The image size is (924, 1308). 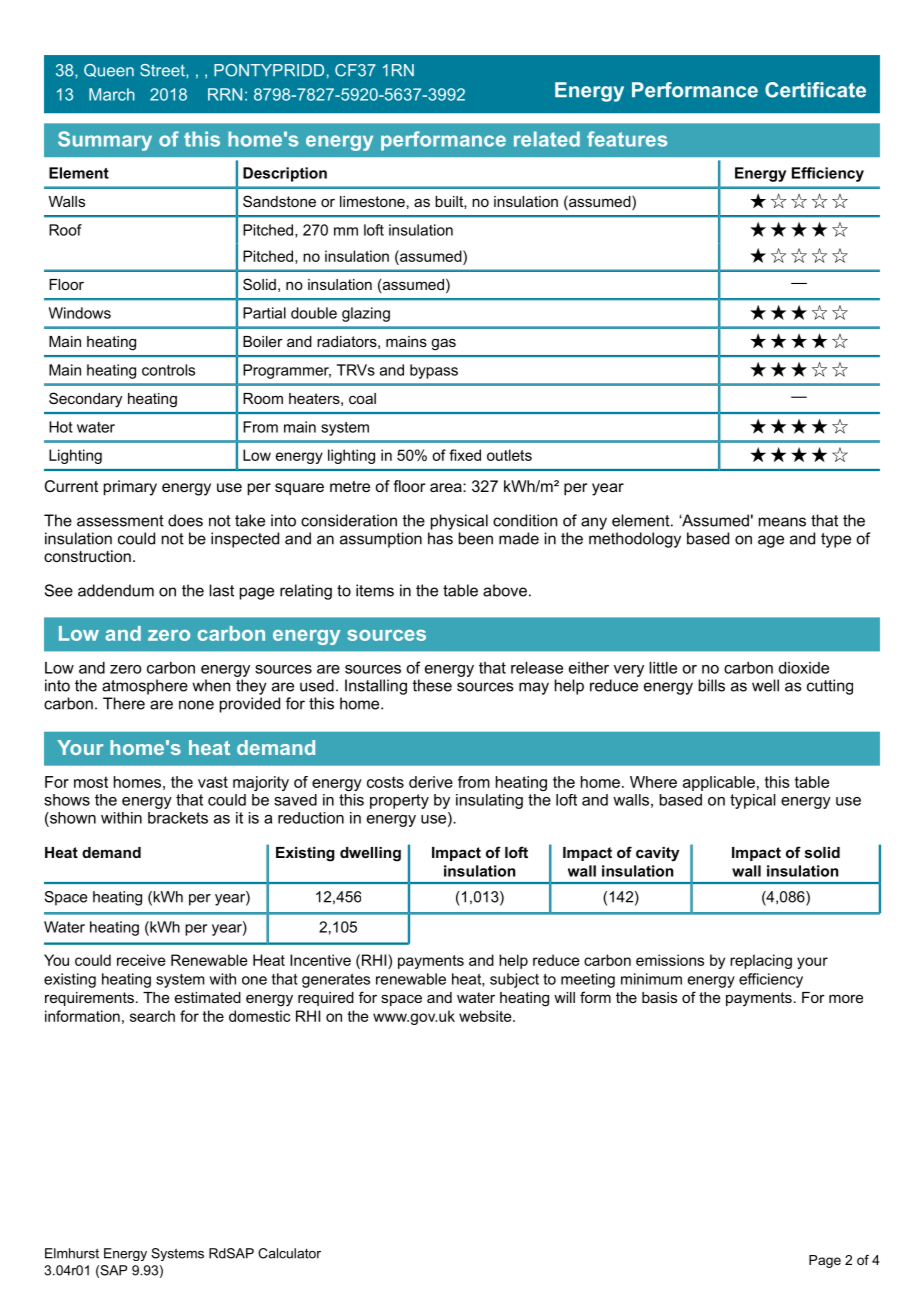 What do you see at coordinates (486, 1016) in the screenshot?
I see `website` at bounding box center [486, 1016].
